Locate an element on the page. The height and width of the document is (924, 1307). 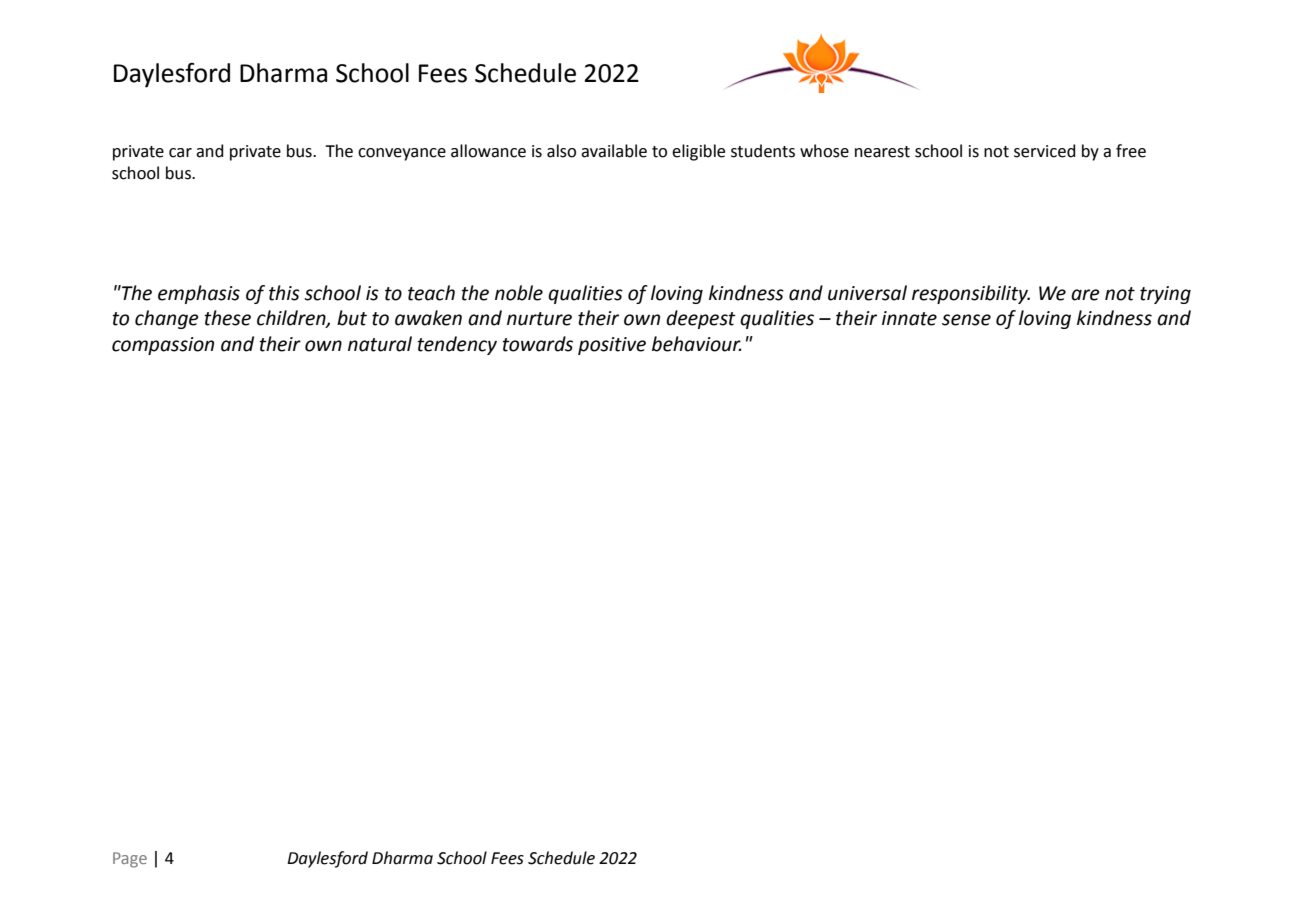
car is located at coordinates (180, 153).
